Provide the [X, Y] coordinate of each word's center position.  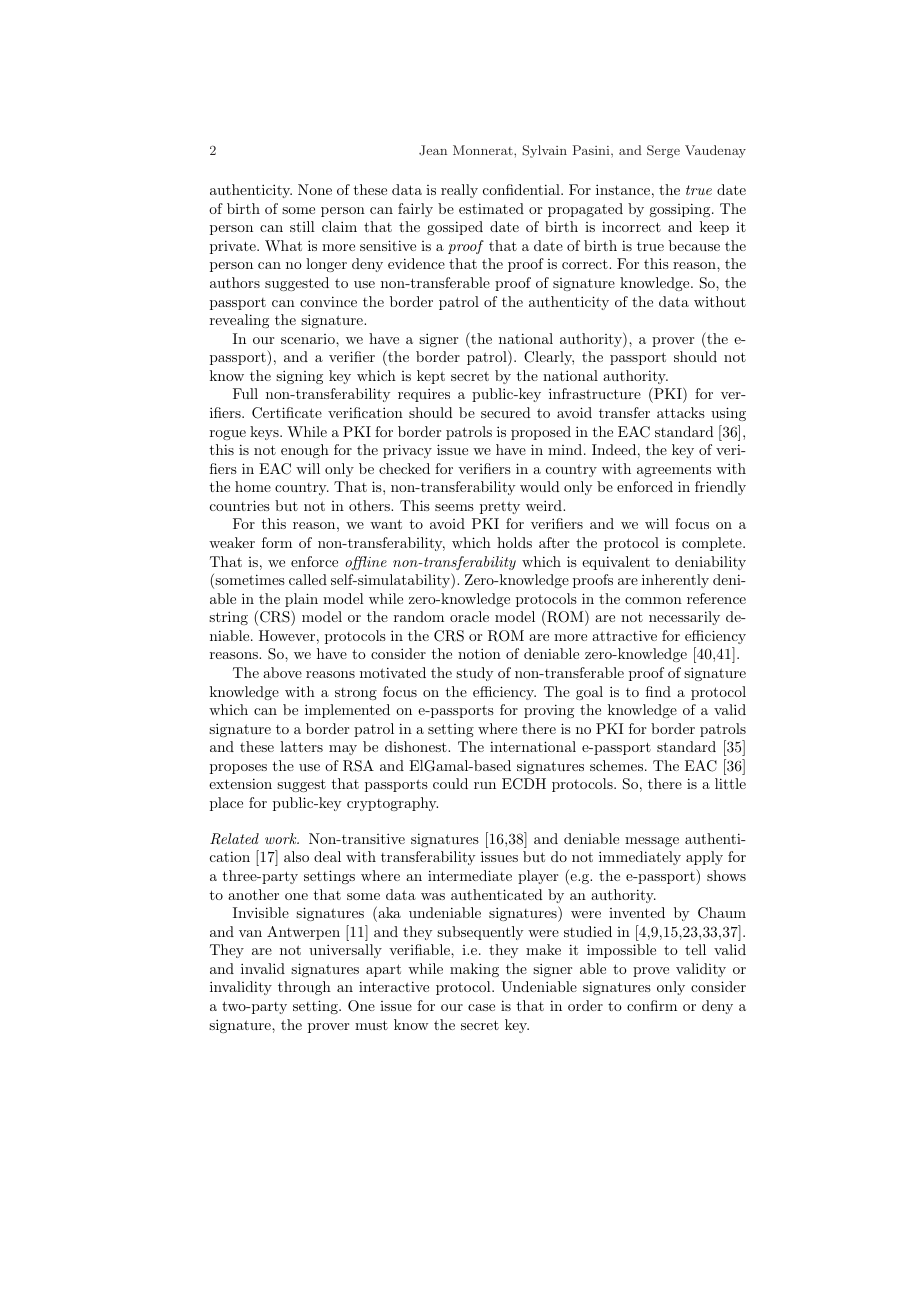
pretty [500, 507]
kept [431, 377]
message [652, 842]
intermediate [470, 875]
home [253, 486]
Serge [663, 151]
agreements [674, 471]
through [304, 988]
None [315, 189]
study [474, 674]
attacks [681, 412]
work [282, 838]
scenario [309, 339]
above [282, 672]
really [459, 191]
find [658, 691]
